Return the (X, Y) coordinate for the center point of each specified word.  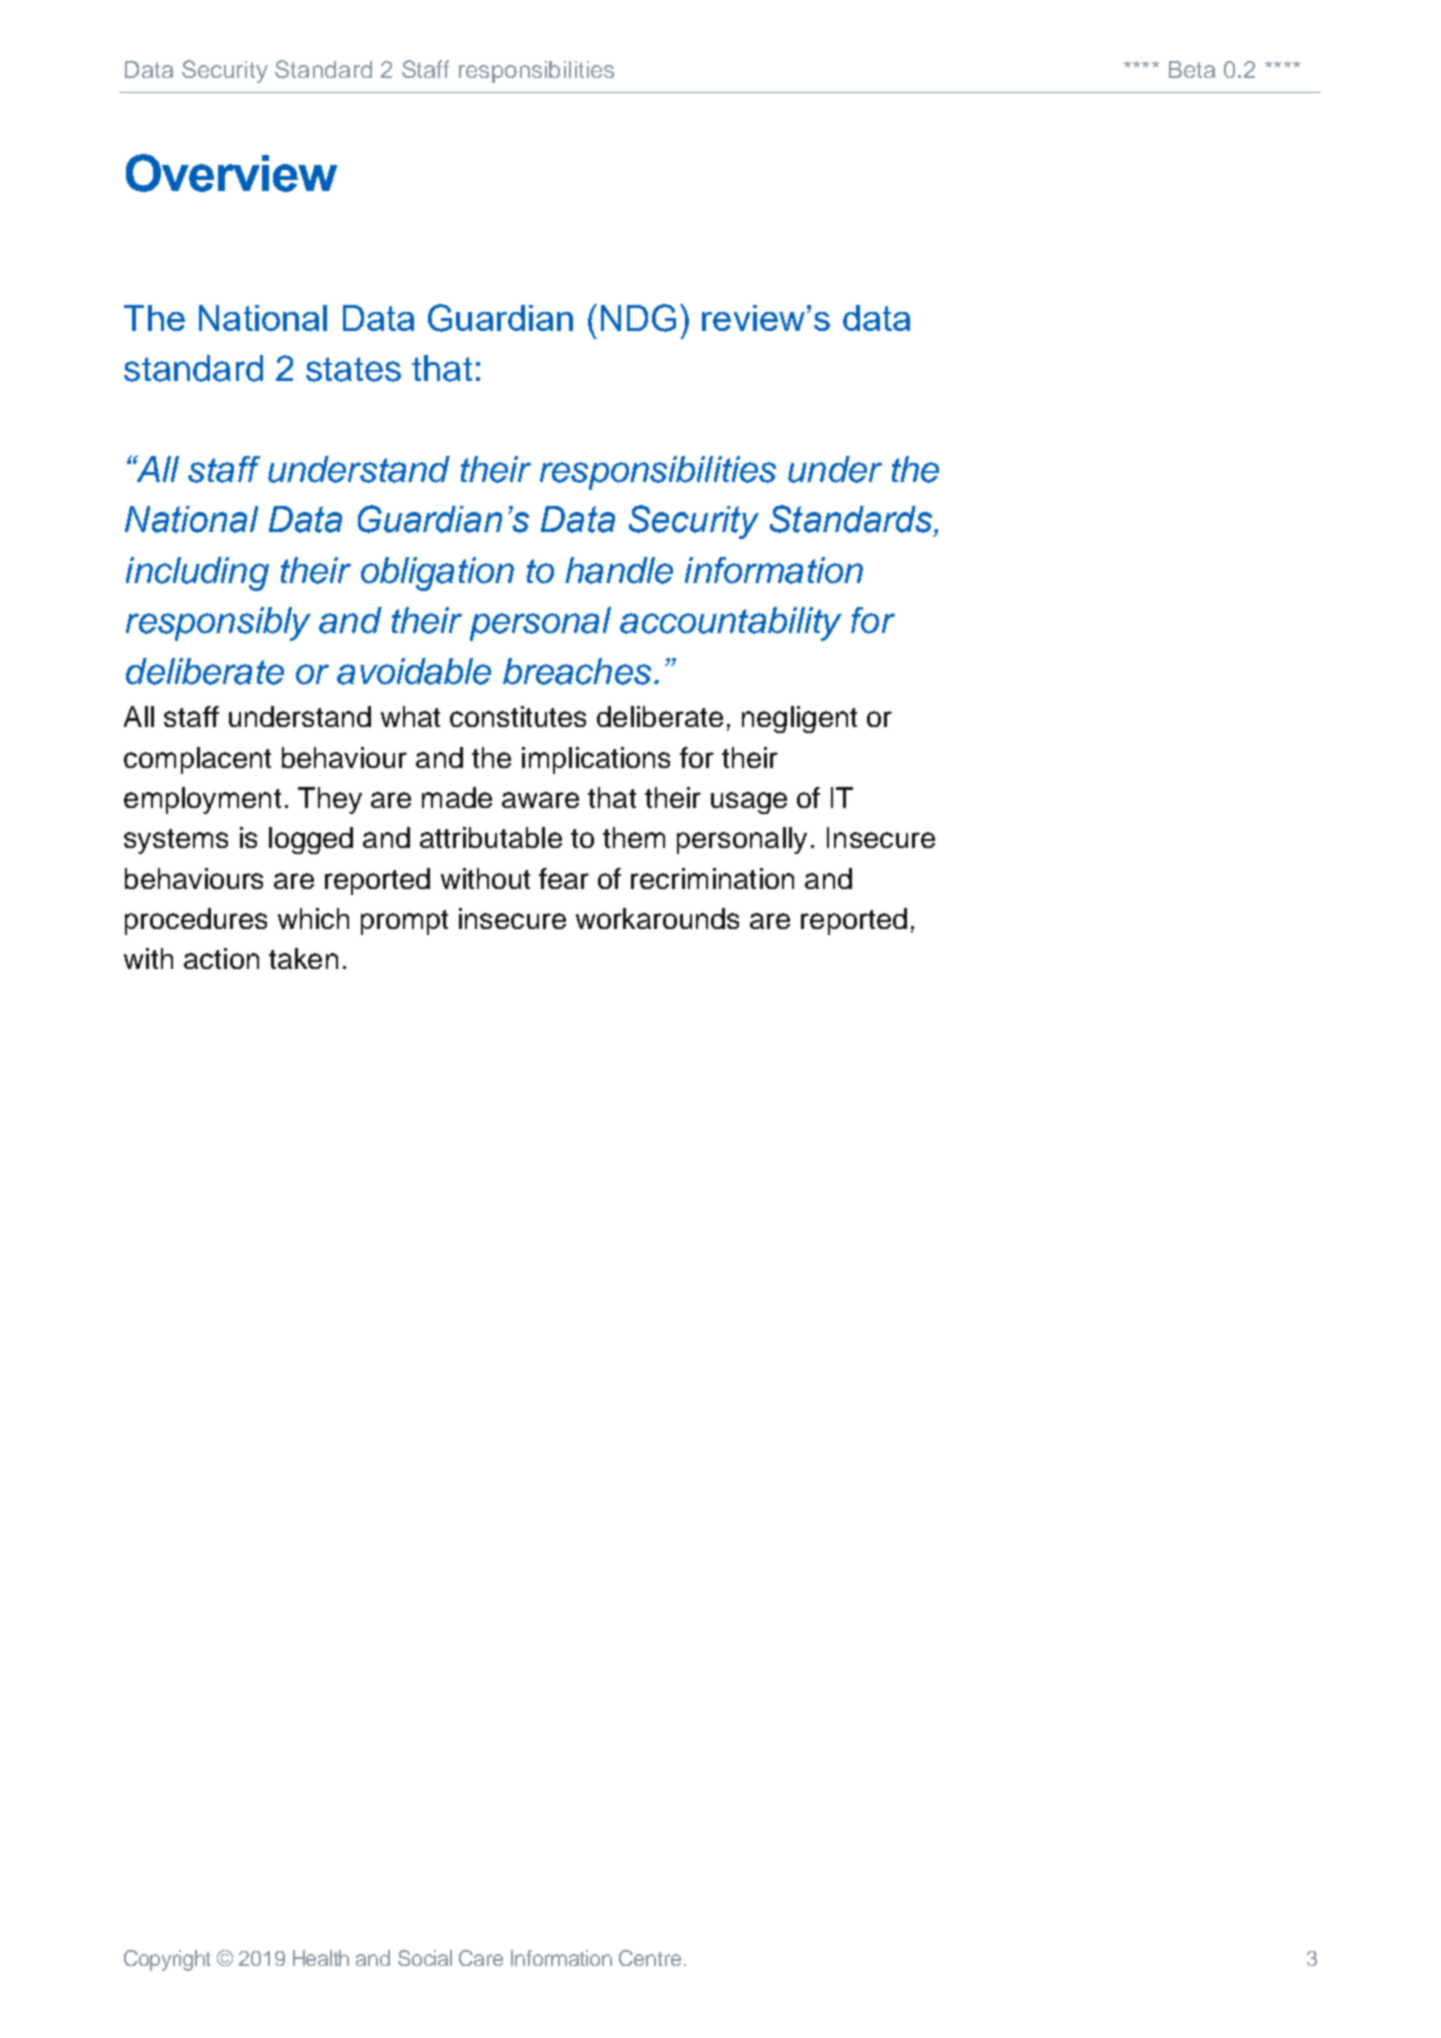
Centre (650, 1958)
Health (321, 1958)
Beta (1192, 69)
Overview (231, 173)
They (330, 800)
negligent (799, 719)
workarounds (657, 918)
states (353, 369)
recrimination (712, 878)
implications (596, 760)
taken (303, 958)
